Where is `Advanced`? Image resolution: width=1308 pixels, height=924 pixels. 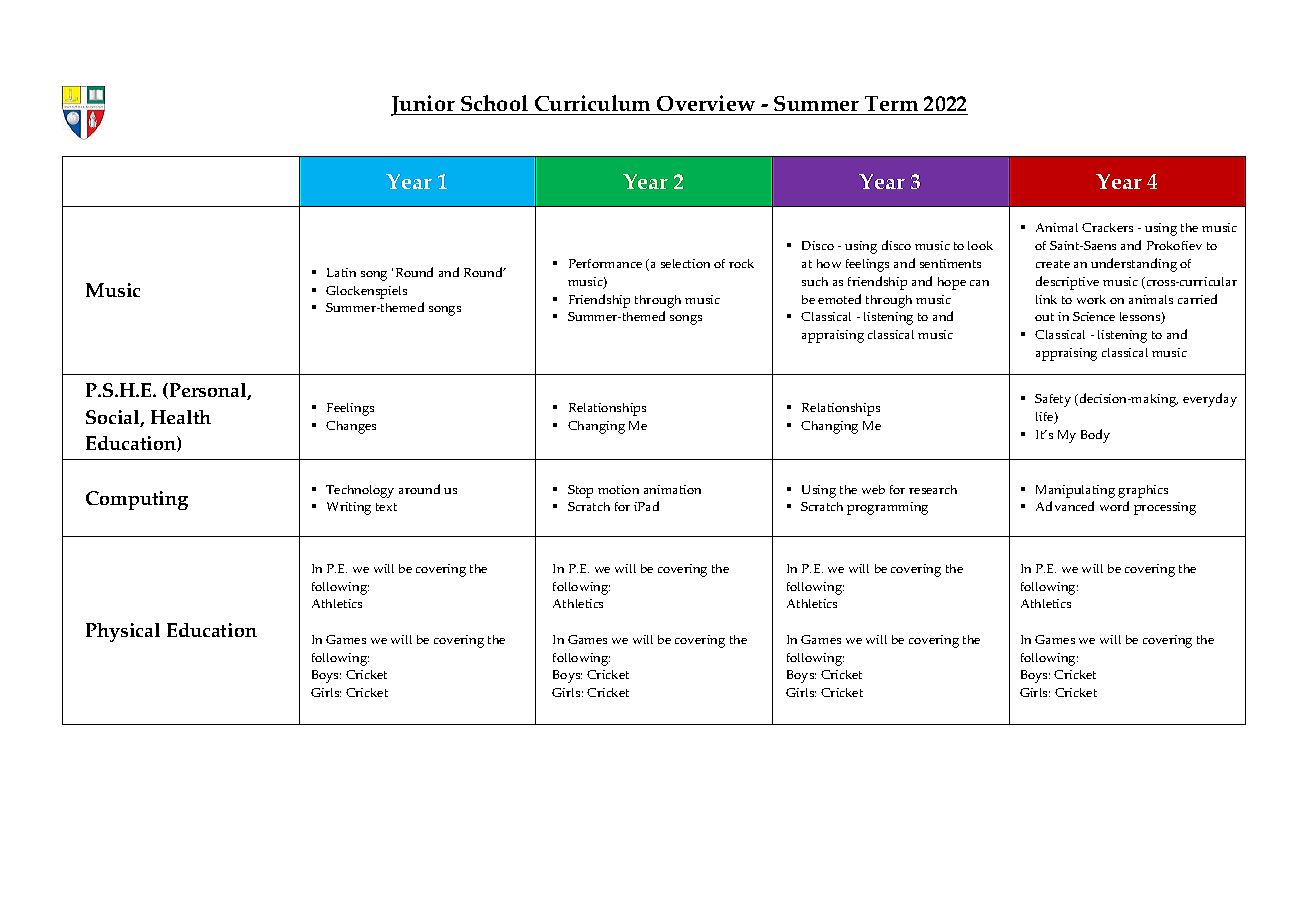
Advanced is located at coordinates (1065, 506).
